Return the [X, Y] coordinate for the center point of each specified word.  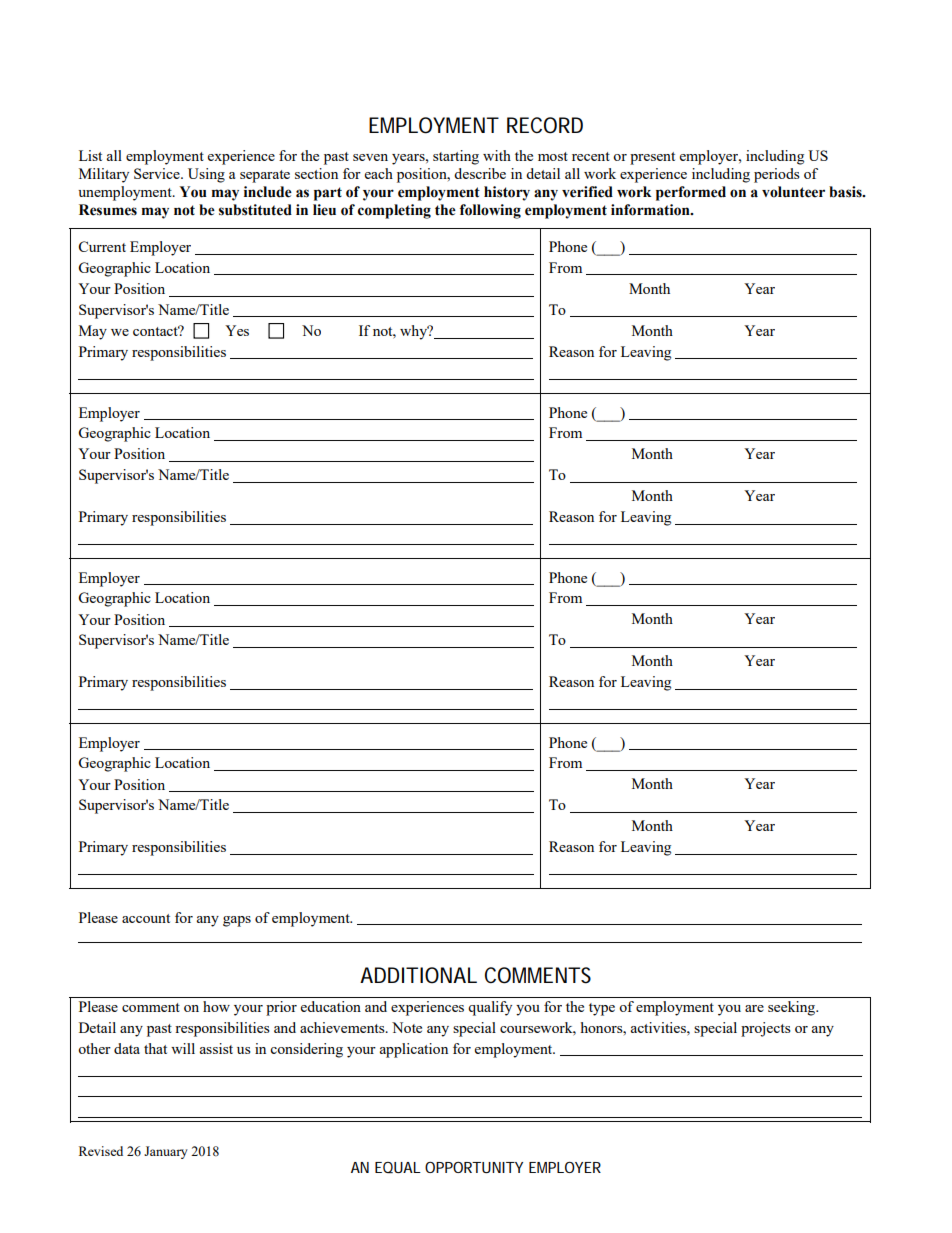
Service [158, 173]
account [146, 918]
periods [777, 175]
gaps [237, 921]
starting [456, 157]
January [166, 1152]
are [754, 1008]
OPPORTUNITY [474, 1167]
